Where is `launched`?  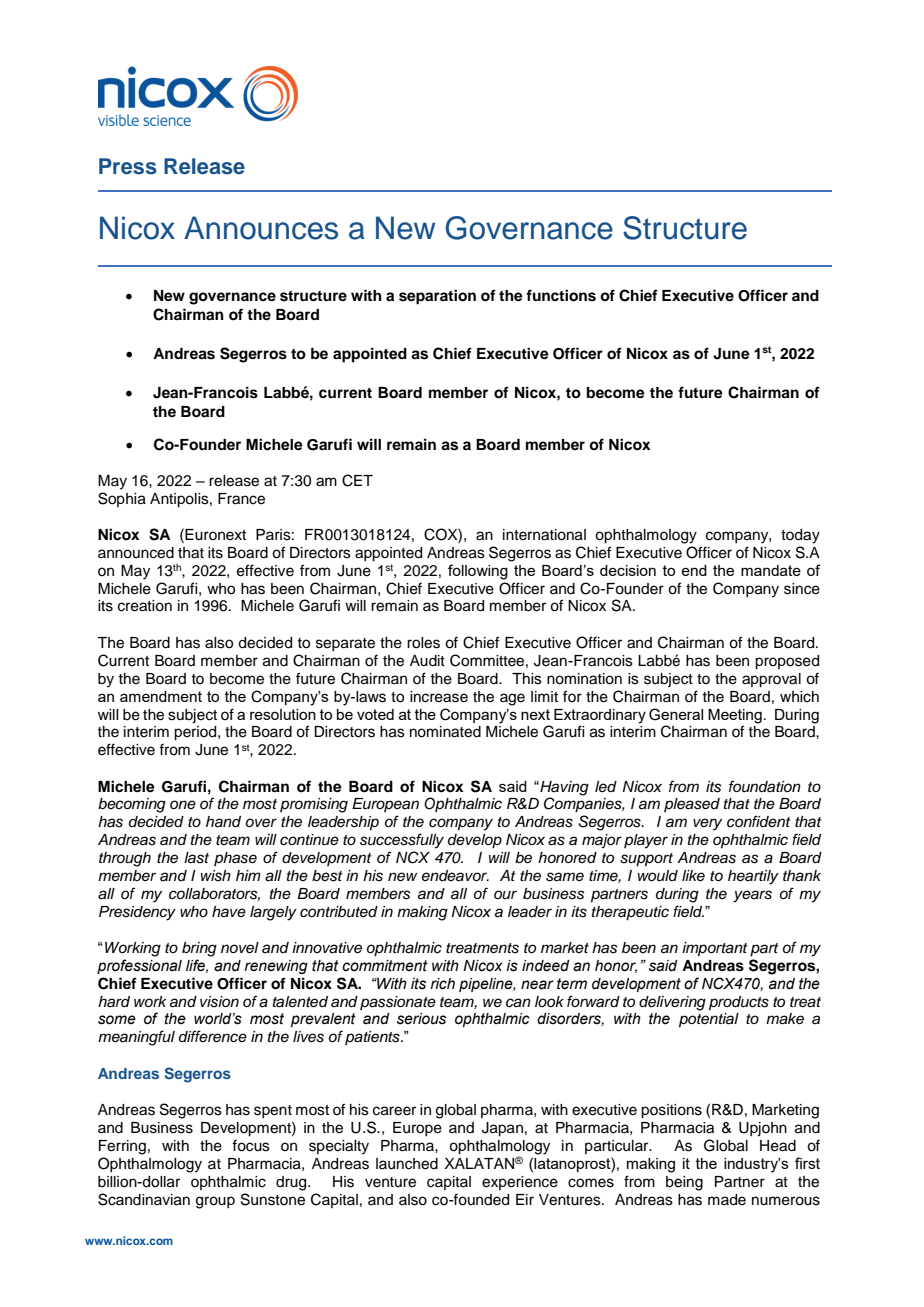
launched is located at coordinates (407, 1164).
